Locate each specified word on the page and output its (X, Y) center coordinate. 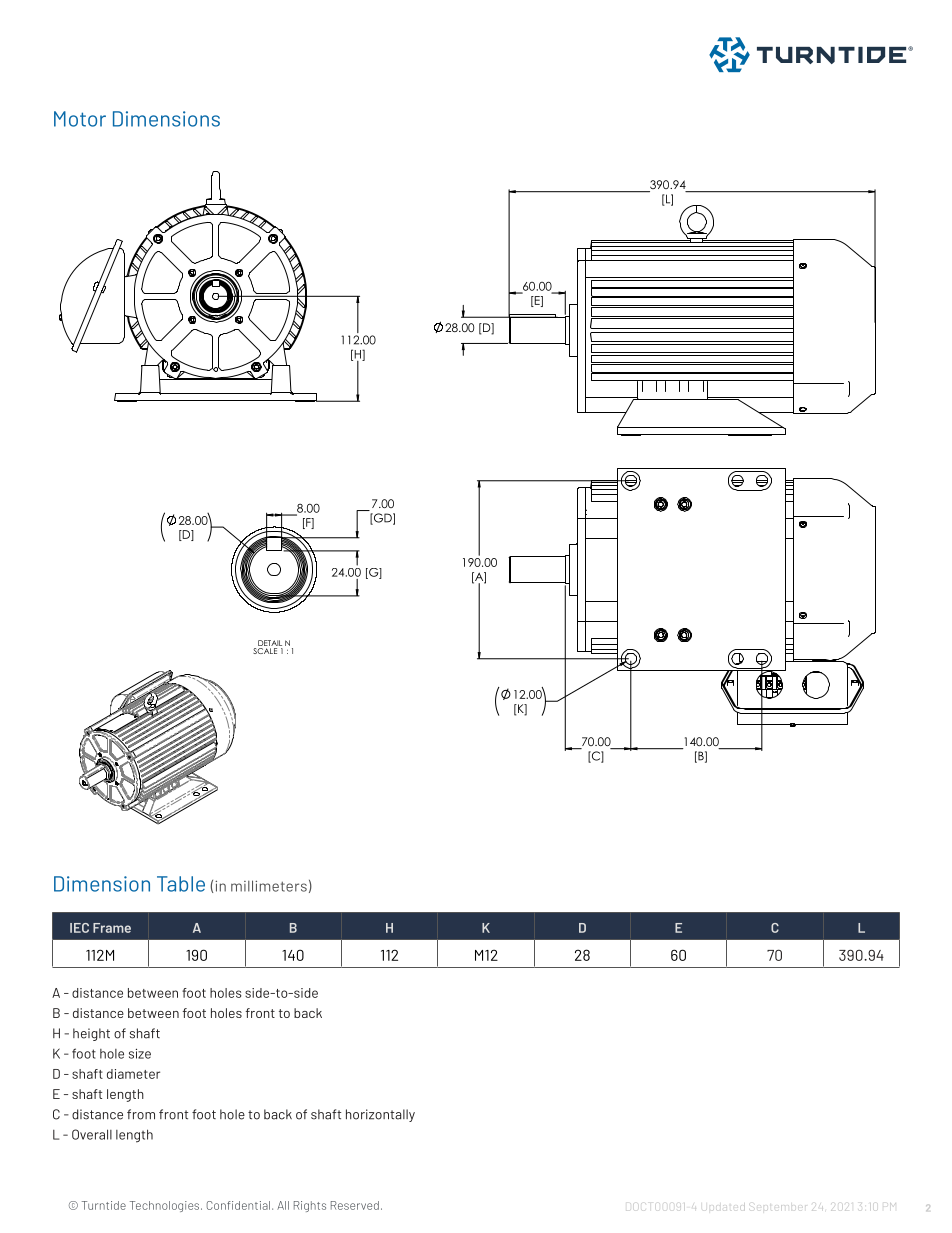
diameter (133, 1074)
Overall (92, 1134)
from (141, 1114)
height (91, 1034)
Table (181, 884)
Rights (310, 1206)
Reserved (355, 1205)
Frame (112, 928)
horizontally (380, 1115)
